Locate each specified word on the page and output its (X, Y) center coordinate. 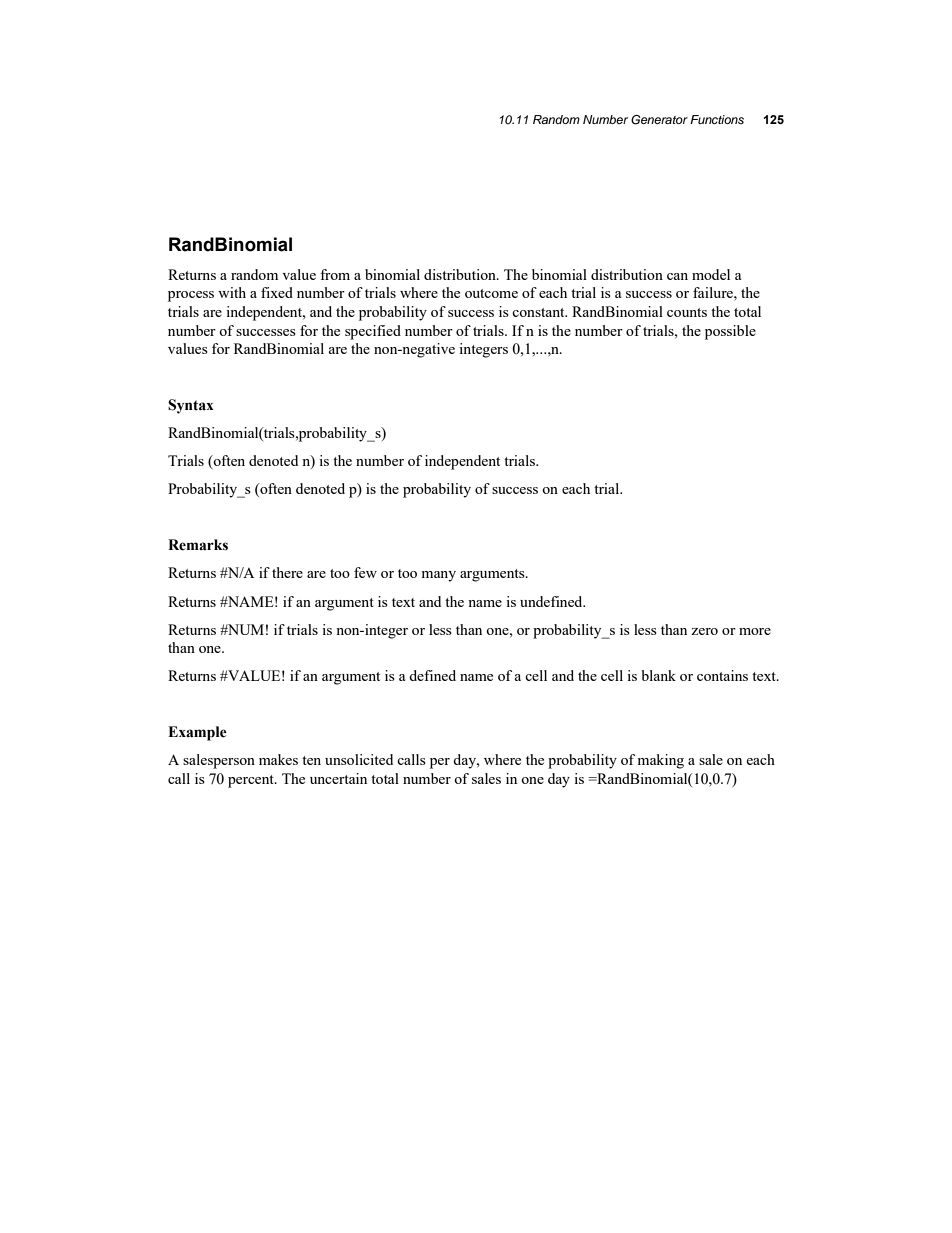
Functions (717, 119)
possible (730, 332)
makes (278, 759)
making (660, 761)
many (438, 576)
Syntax (191, 406)
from (335, 274)
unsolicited (359, 759)
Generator (659, 120)
